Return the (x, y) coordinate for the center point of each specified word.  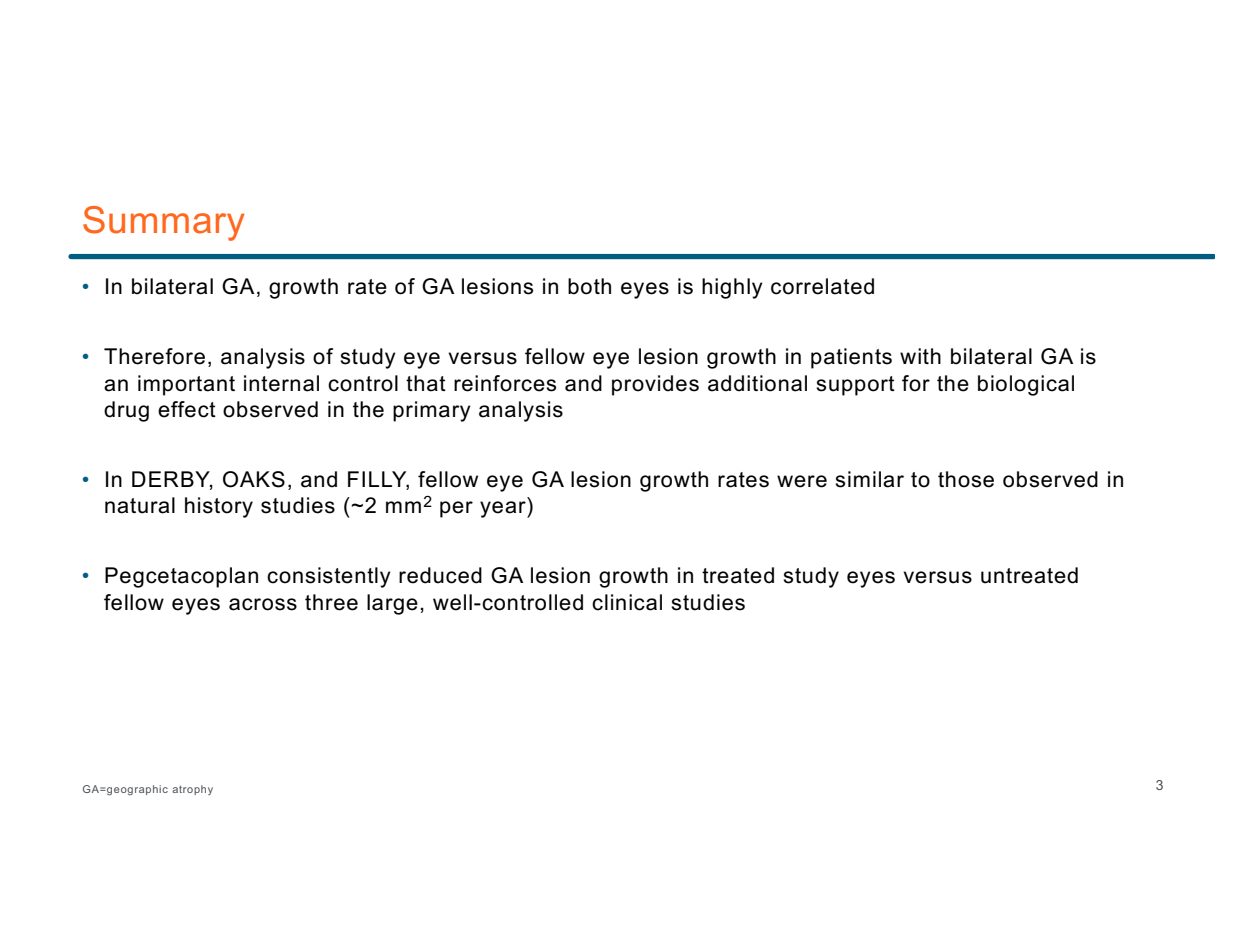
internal (281, 383)
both (589, 286)
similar (869, 479)
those (966, 479)
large (392, 604)
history (219, 507)
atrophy (192, 790)
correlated (822, 286)
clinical (627, 602)
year (504, 509)
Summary (164, 223)
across (263, 604)
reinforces (505, 383)
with (920, 356)
